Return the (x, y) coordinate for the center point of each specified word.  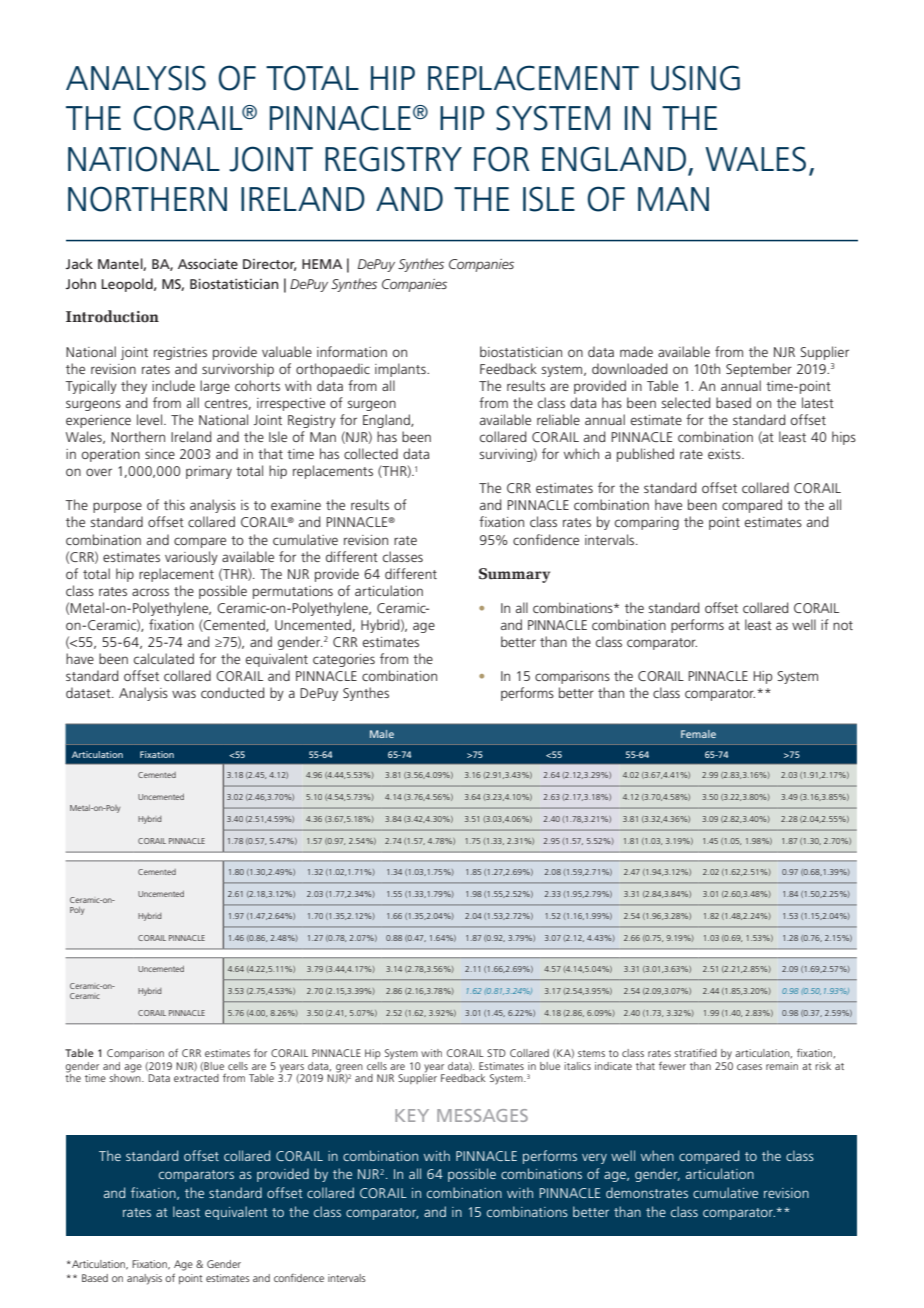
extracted (196, 1078)
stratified (695, 1052)
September (759, 370)
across (150, 592)
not (843, 625)
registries (180, 353)
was (184, 694)
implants (401, 370)
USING (695, 78)
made (636, 351)
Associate (208, 264)
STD (496, 1053)
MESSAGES (482, 1115)
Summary (514, 575)
